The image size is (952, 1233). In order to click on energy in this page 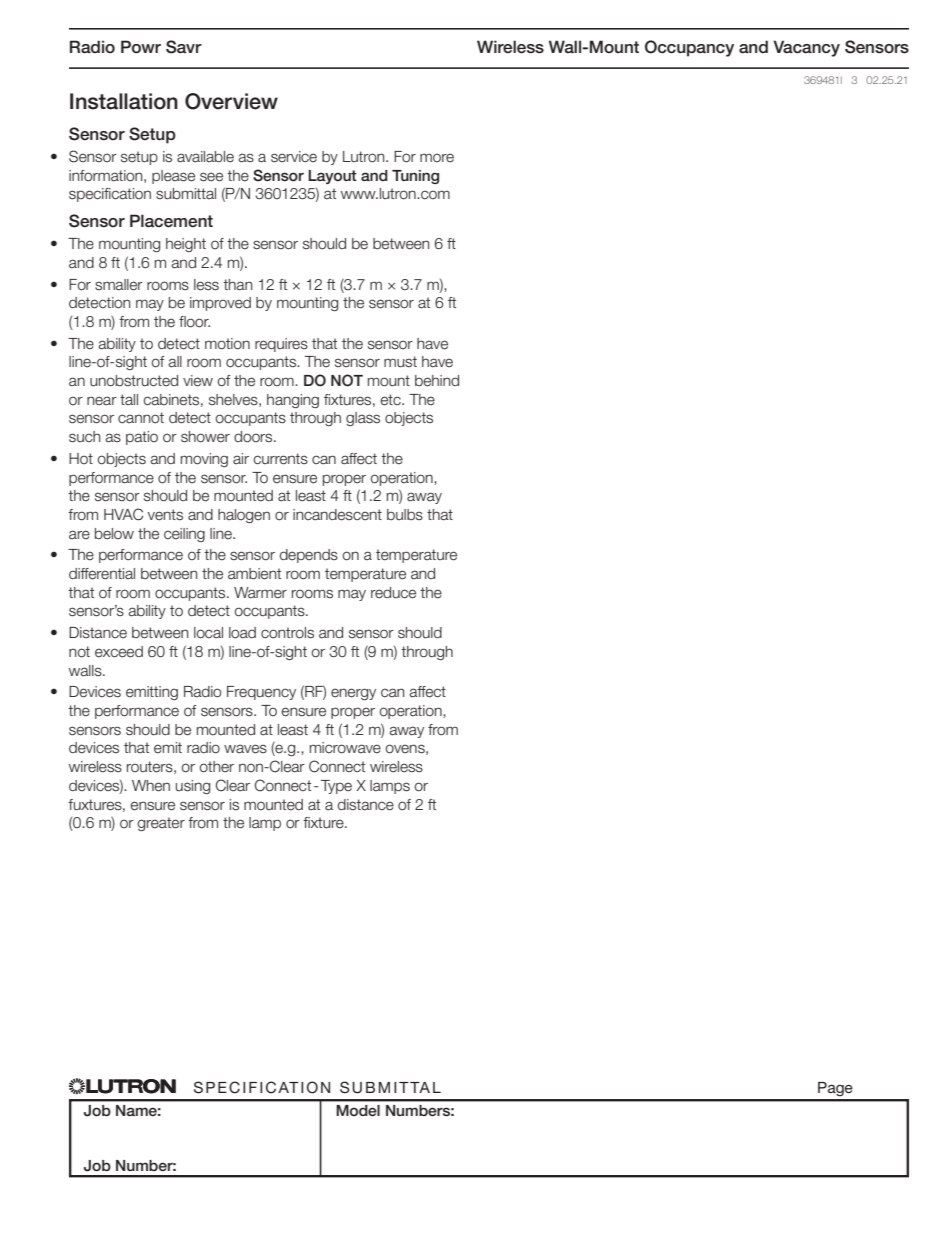, I will do `click(353, 694)`.
